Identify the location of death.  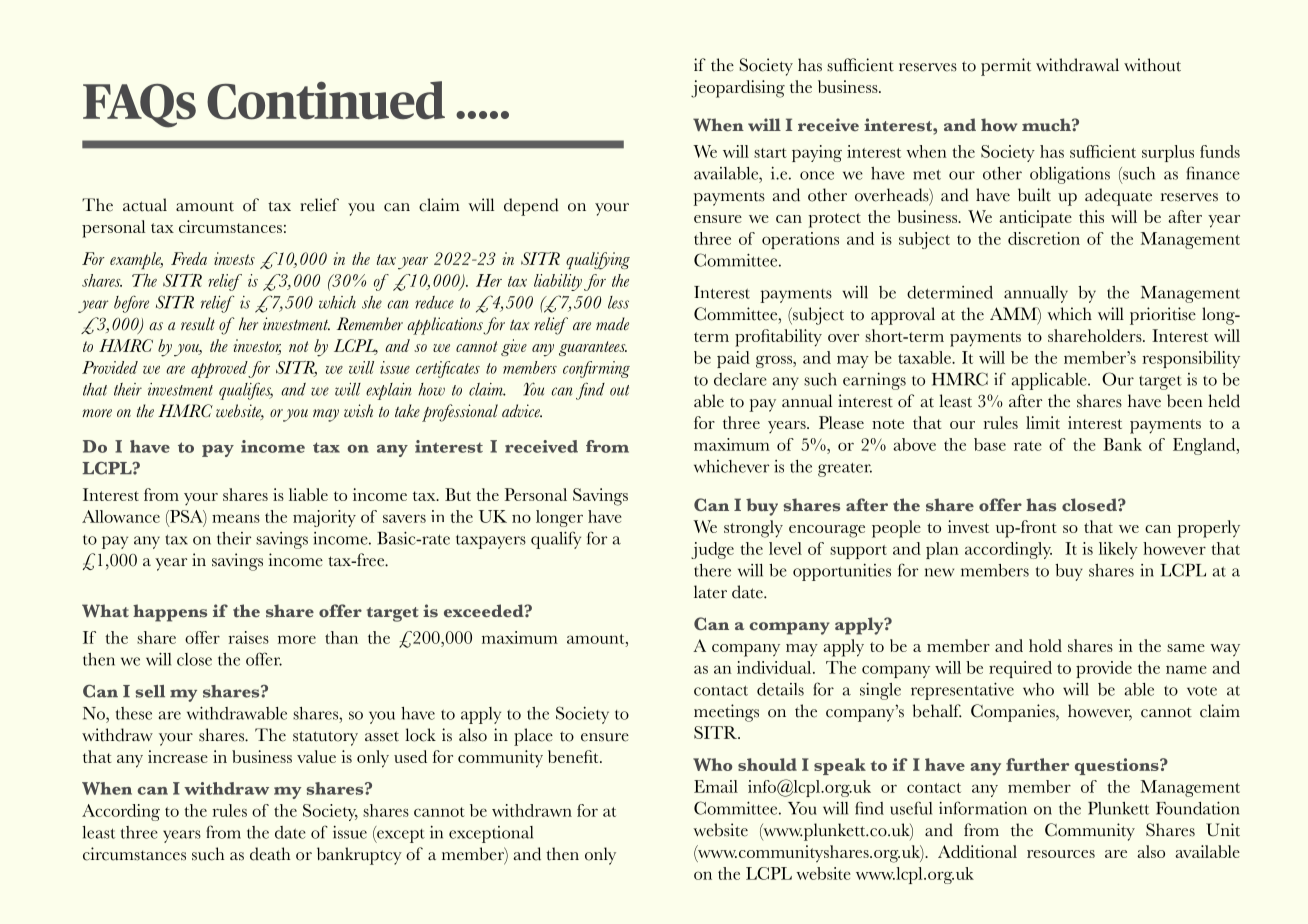
(270, 854).
